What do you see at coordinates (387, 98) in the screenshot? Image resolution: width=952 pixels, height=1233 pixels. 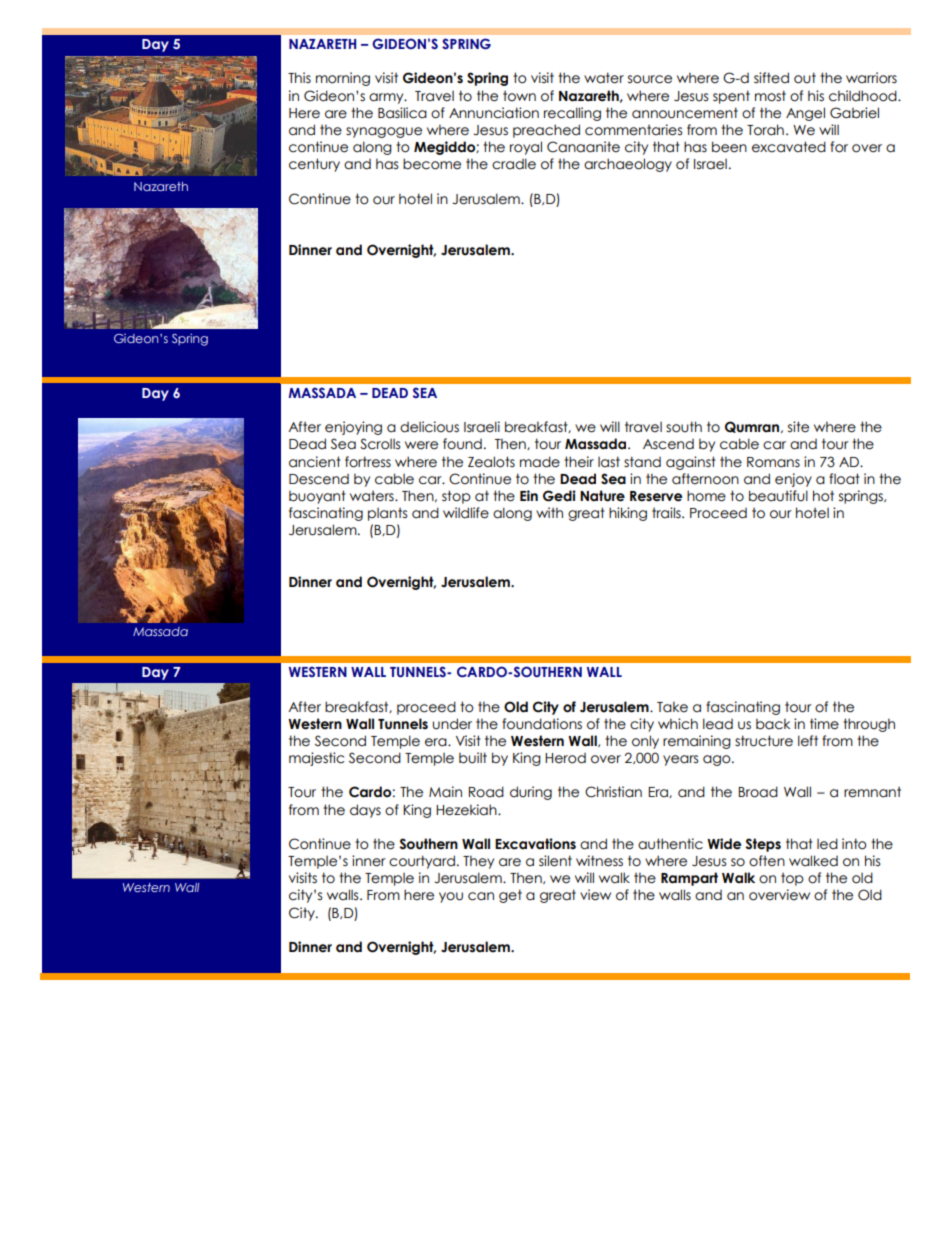 I see `army` at bounding box center [387, 98].
